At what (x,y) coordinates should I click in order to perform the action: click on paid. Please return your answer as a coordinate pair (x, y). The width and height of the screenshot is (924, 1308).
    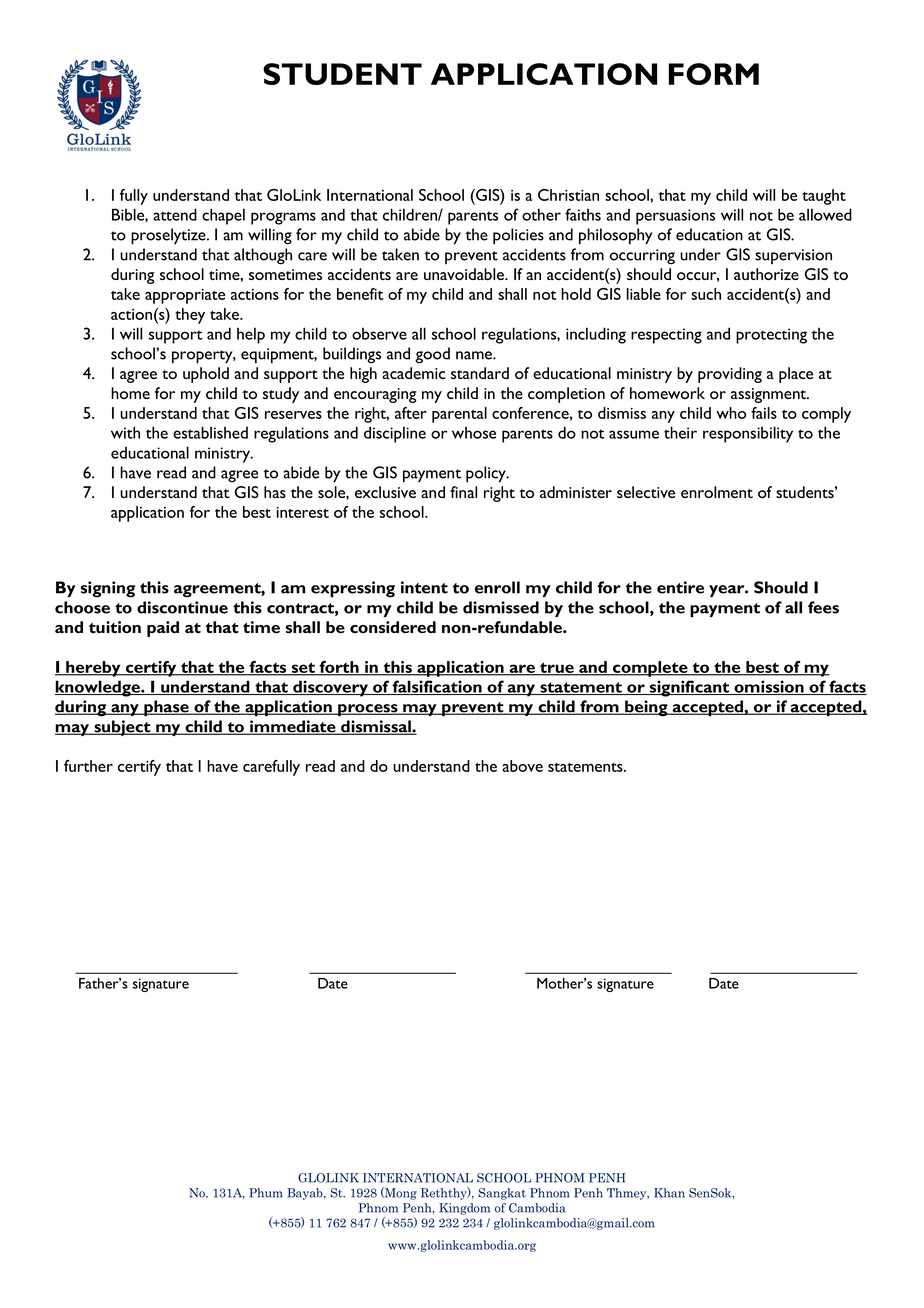
    Looking at the image, I should click on (163, 629).
